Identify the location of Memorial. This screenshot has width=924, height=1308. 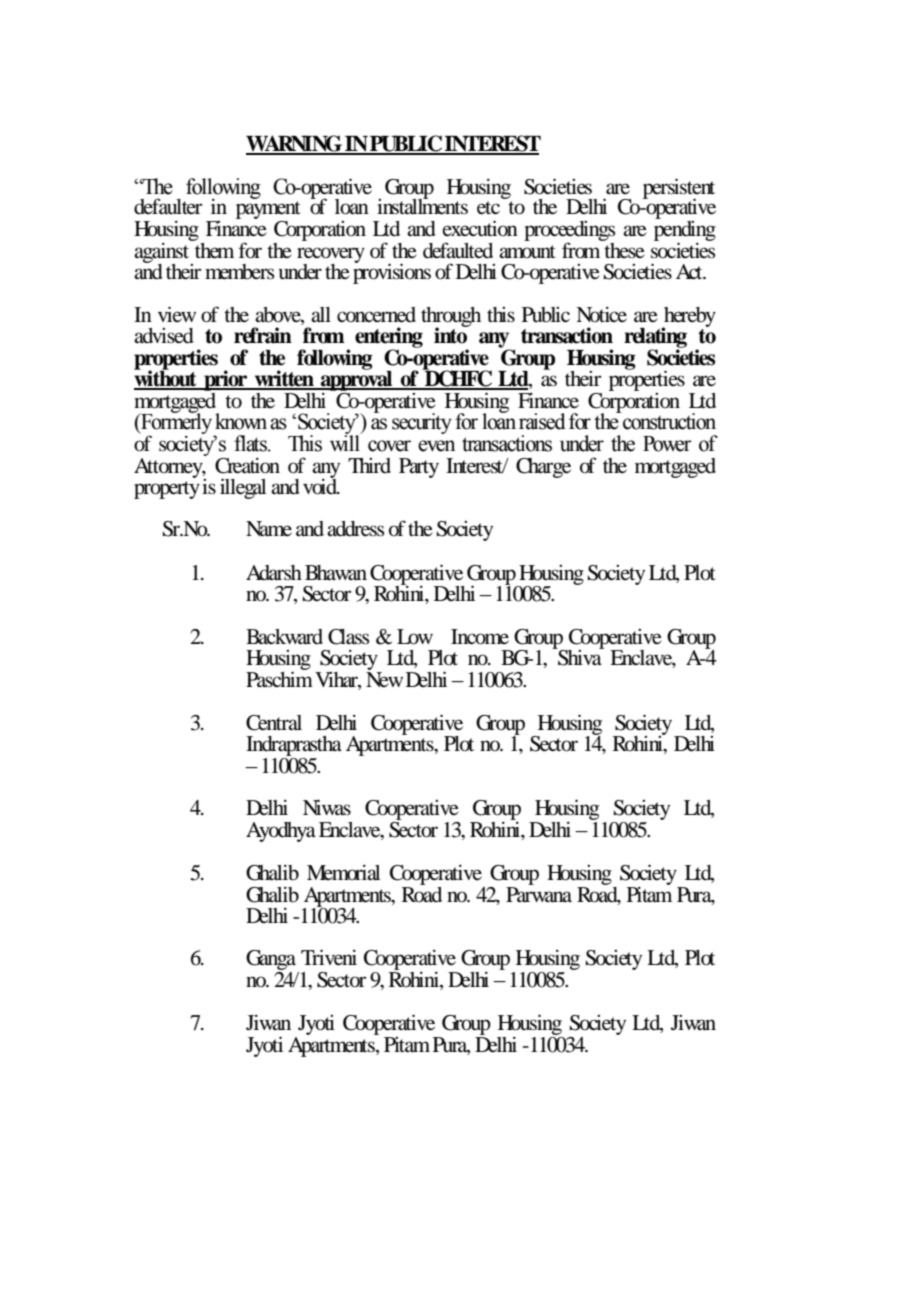
(343, 873).
